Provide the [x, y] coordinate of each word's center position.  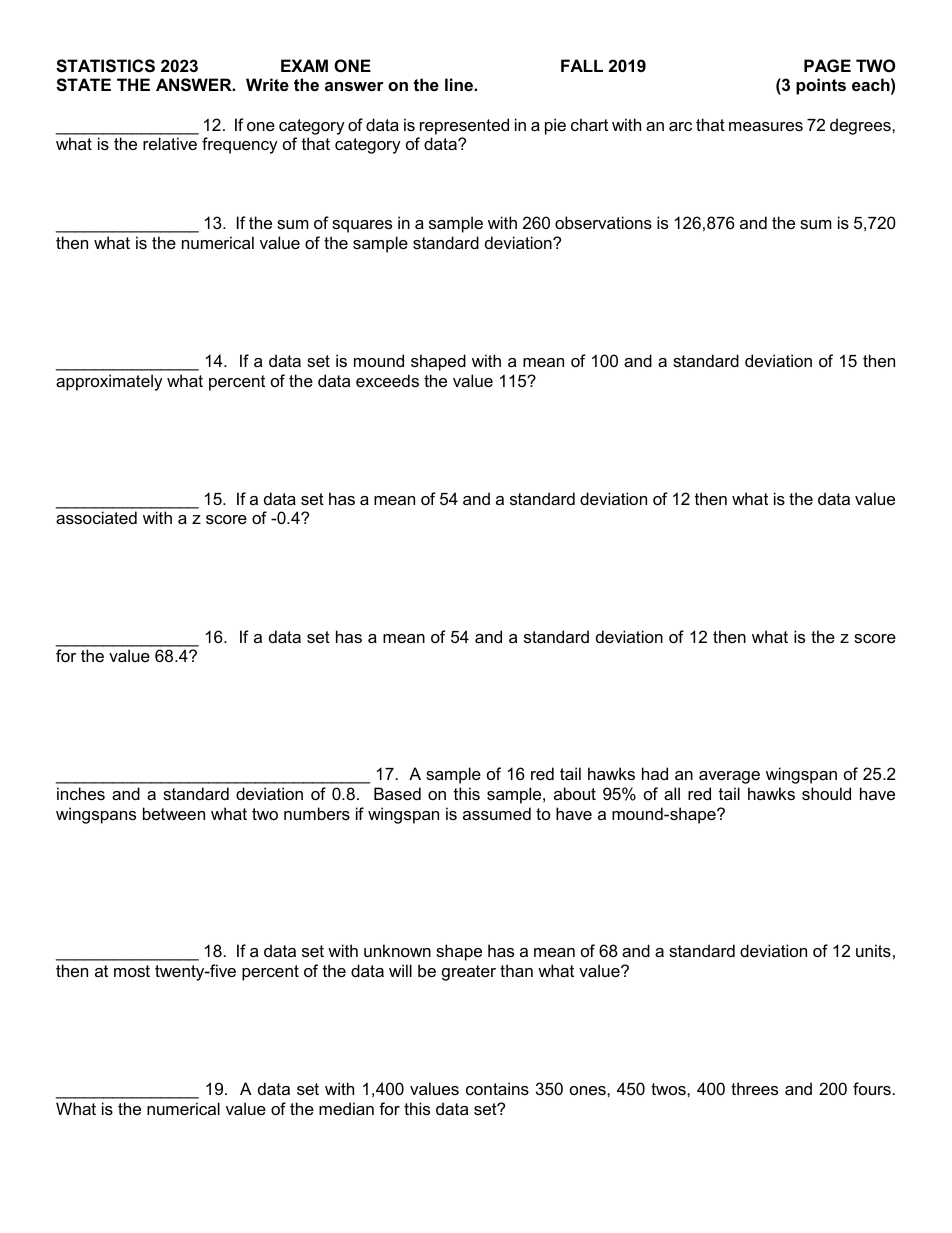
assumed [497, 813]
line [460, 84]
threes [754, 1088]
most [132, 971]
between [174, 813]
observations [603, 222]
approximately [109, 382]
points [821, 86]
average [729, 777]
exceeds [387, 380]
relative [170, 143]
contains [497, 1088]
